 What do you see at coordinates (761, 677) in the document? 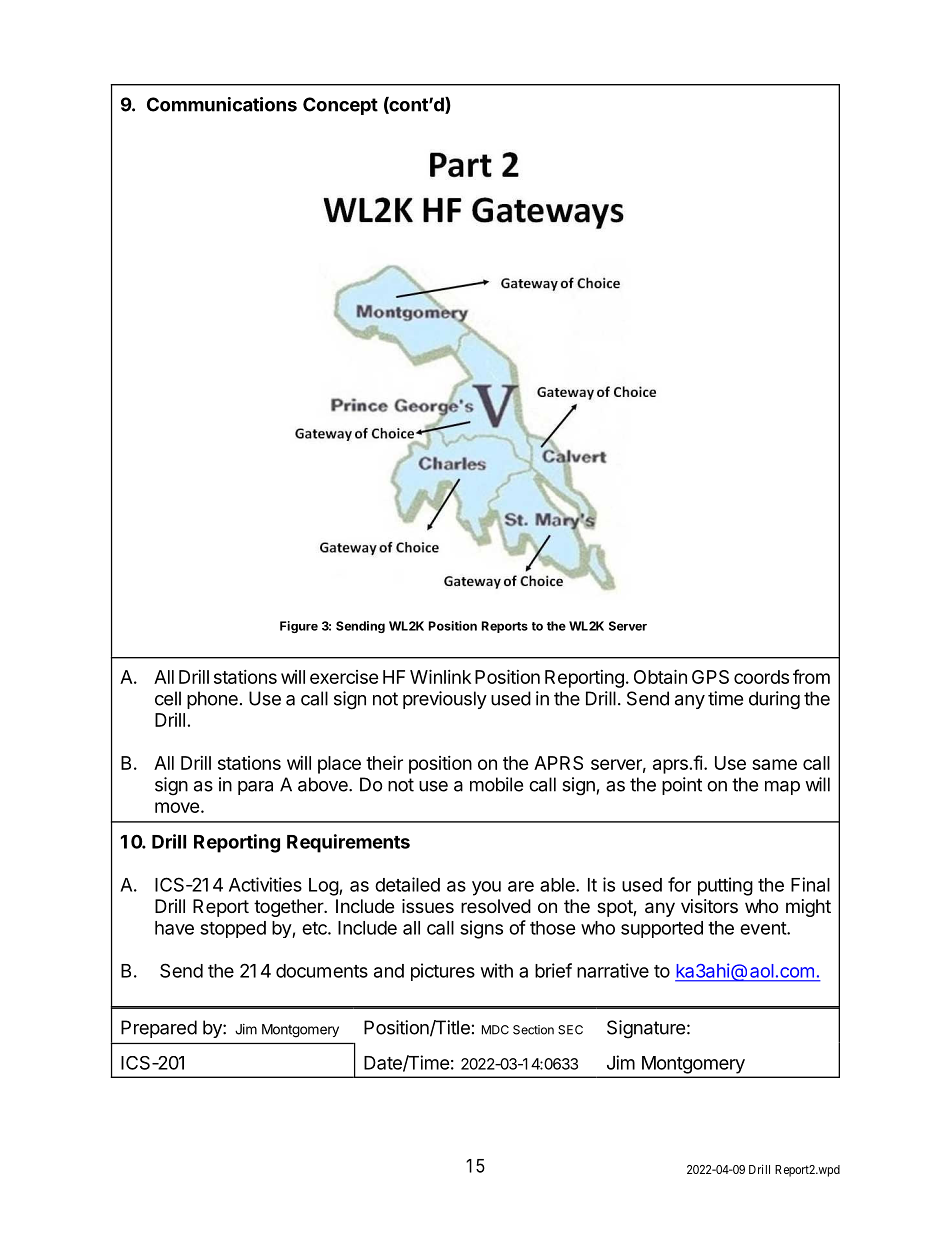
I see `coords` at bounding box center [761, 677].
